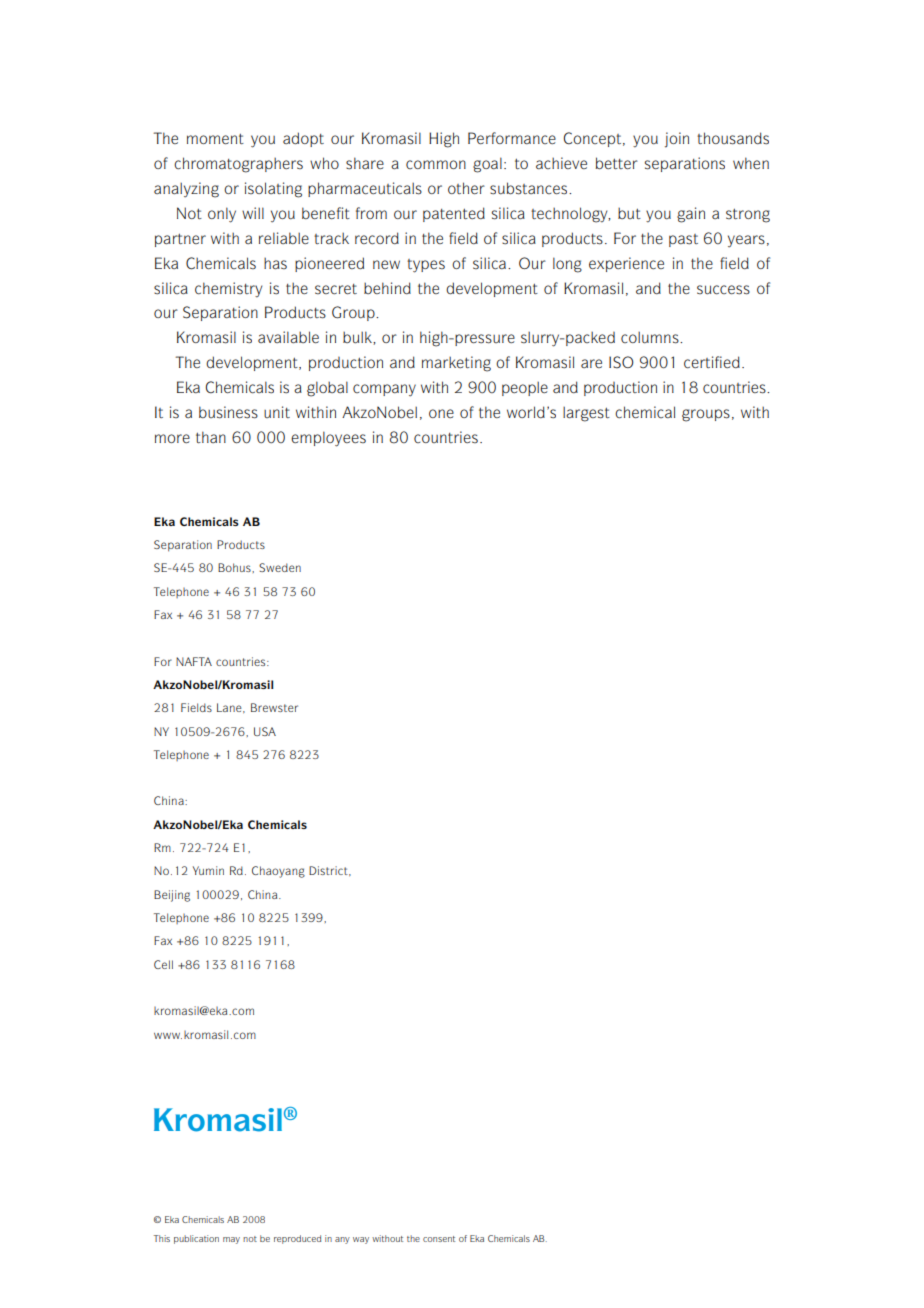 This screenshot has height=1308, width=924. Describe the element at coordinates (231, 1240) in the screenshot. I see `may` at that location.
